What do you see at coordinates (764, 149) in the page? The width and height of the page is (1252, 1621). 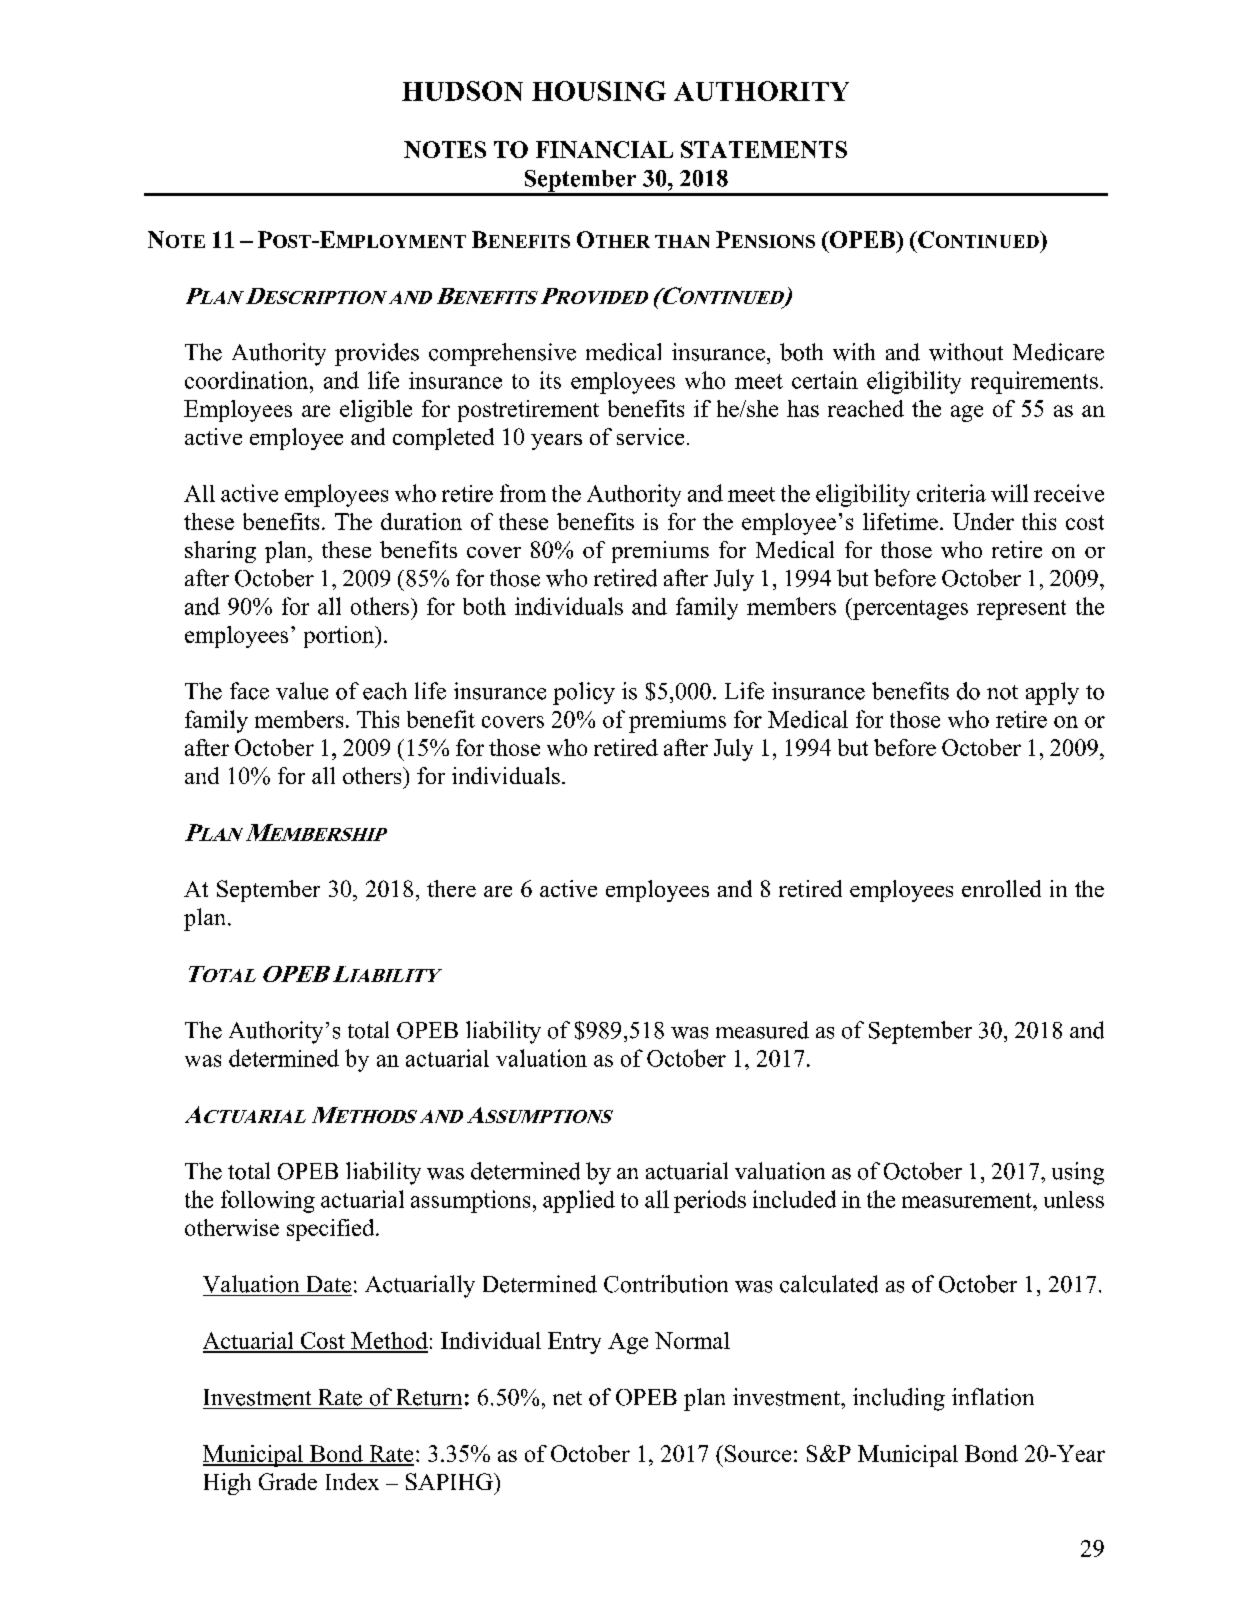 I see `STATEMENTS` at bounding box center [764, 149].
